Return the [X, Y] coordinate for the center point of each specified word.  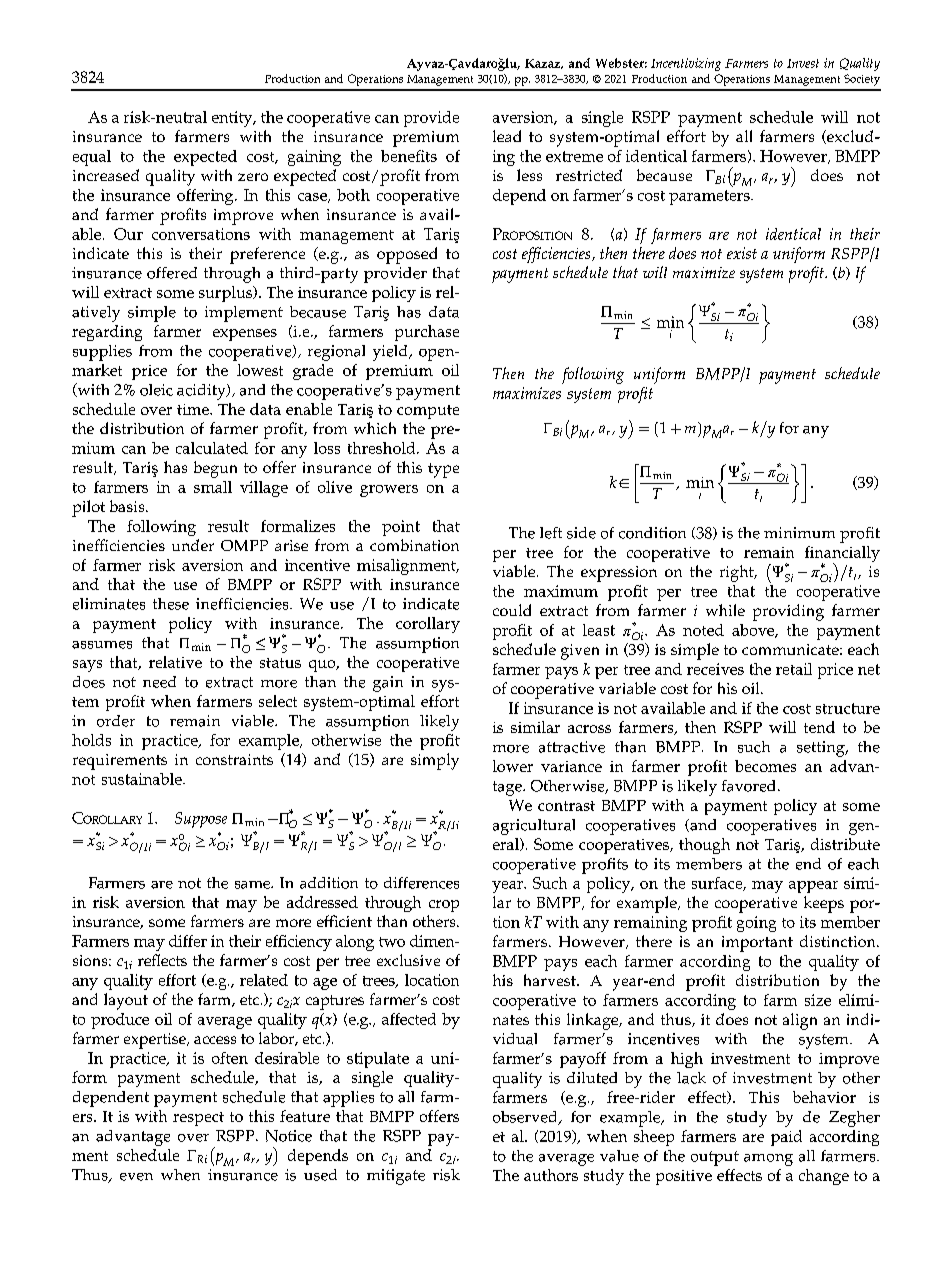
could [512, 610]
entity [233, 119]
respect [198, 1119]
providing [788, 612]
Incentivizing [686, 64]
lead [507, 136]
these [171, 604]
